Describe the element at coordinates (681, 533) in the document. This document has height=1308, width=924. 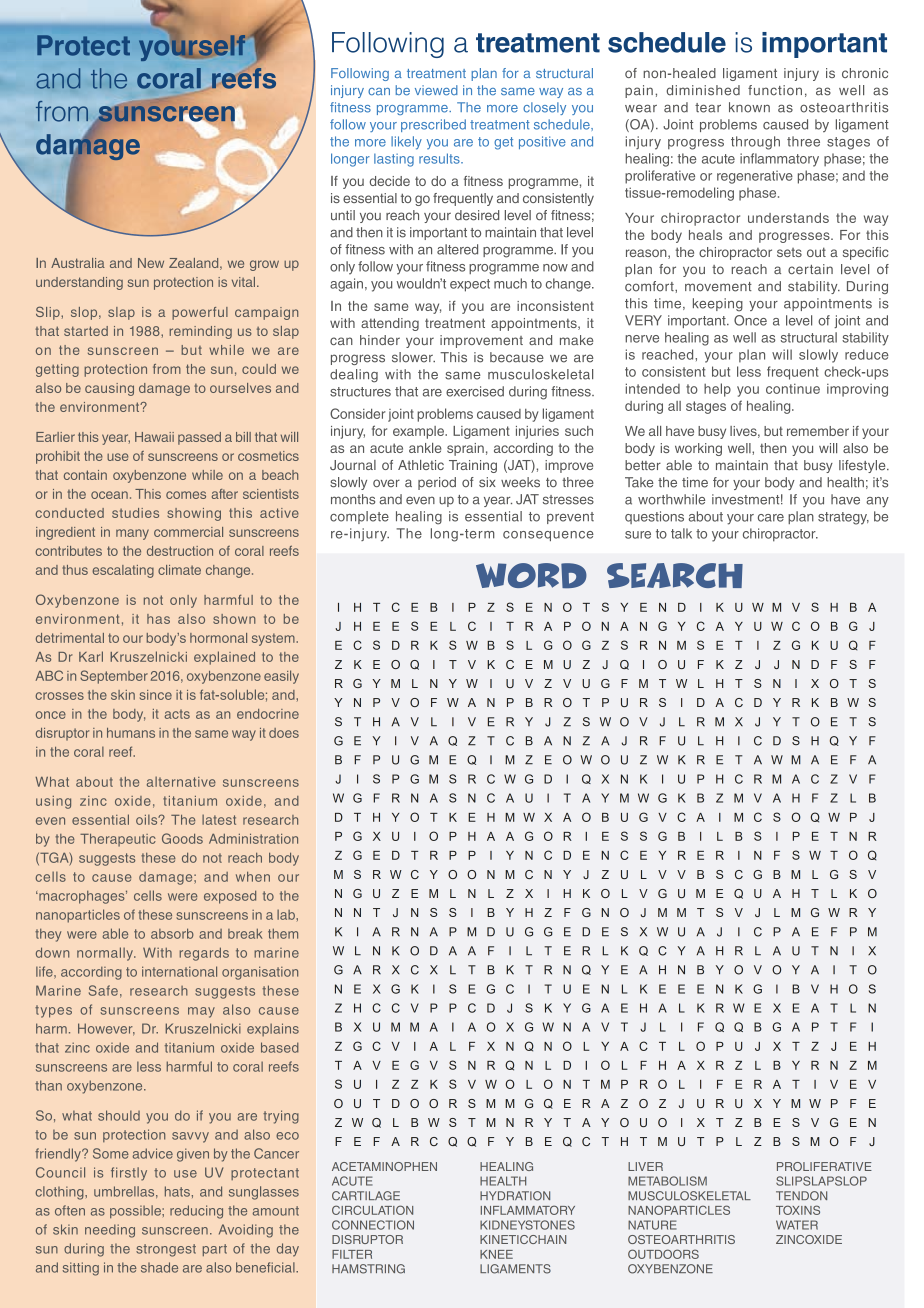
I see `talk` at that location.
